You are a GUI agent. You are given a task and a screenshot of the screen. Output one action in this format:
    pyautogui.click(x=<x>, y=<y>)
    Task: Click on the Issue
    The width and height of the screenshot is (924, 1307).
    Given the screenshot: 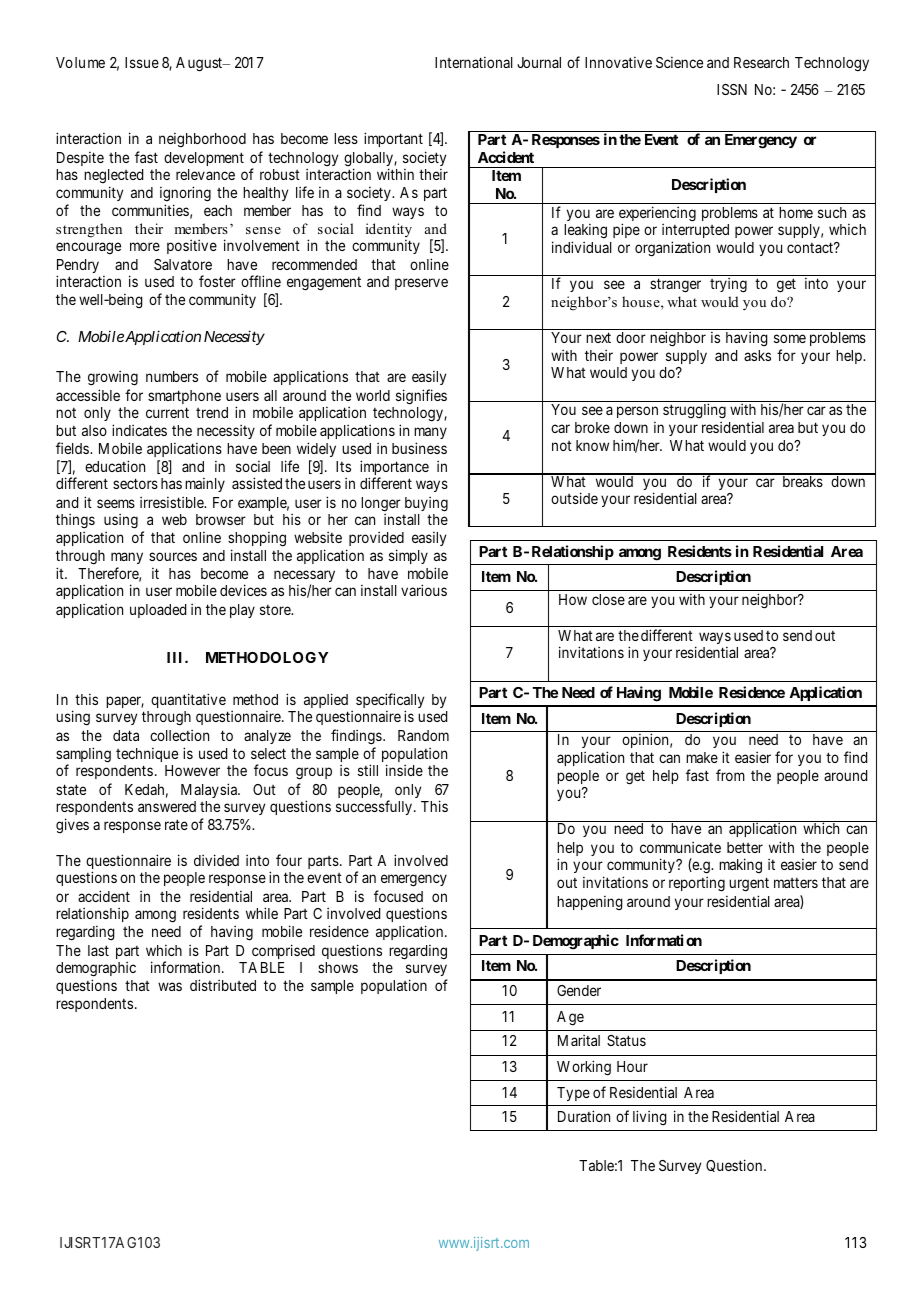 What is the action you would take?
    pyautogui.click(x=142, y=62)
